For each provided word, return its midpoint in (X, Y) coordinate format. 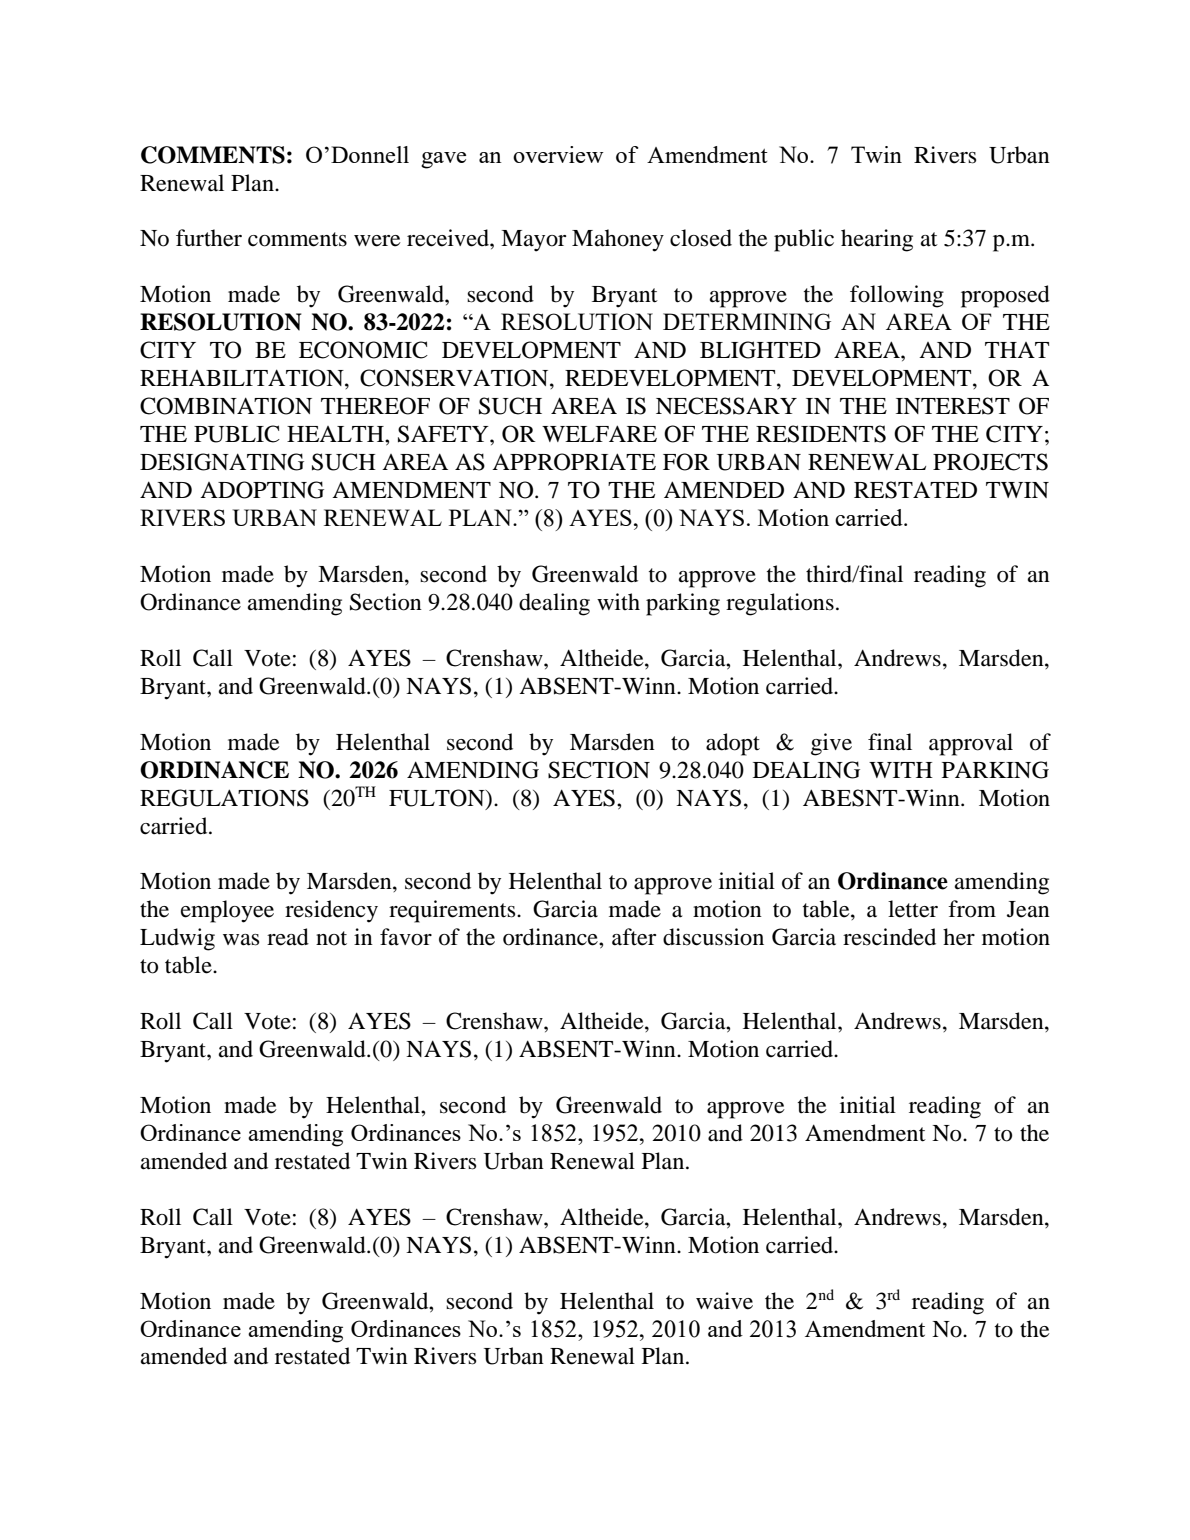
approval (971, 744)
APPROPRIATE (574, 462)
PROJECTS (990, 462)
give (831, 744)
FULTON (438, 798)
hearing (877, 240)
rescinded (889, 937)
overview (558, 154)
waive (724, 1301)
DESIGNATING (222, 462)
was (241, 940)
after (634, 937)
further (209, 238)
